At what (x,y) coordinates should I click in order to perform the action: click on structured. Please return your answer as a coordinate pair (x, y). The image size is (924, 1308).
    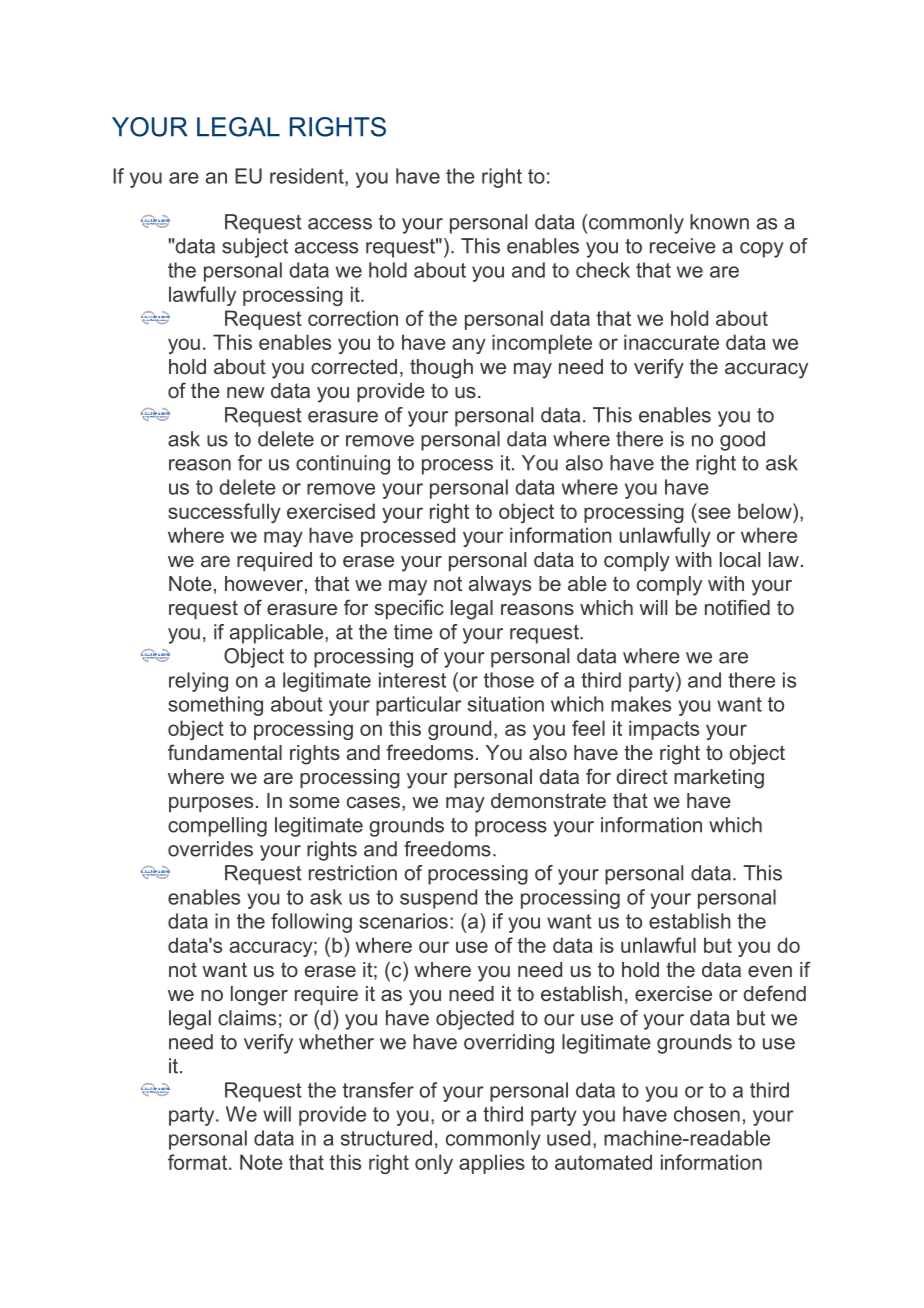
    Looking at the image, I should click on (386, 1138).
